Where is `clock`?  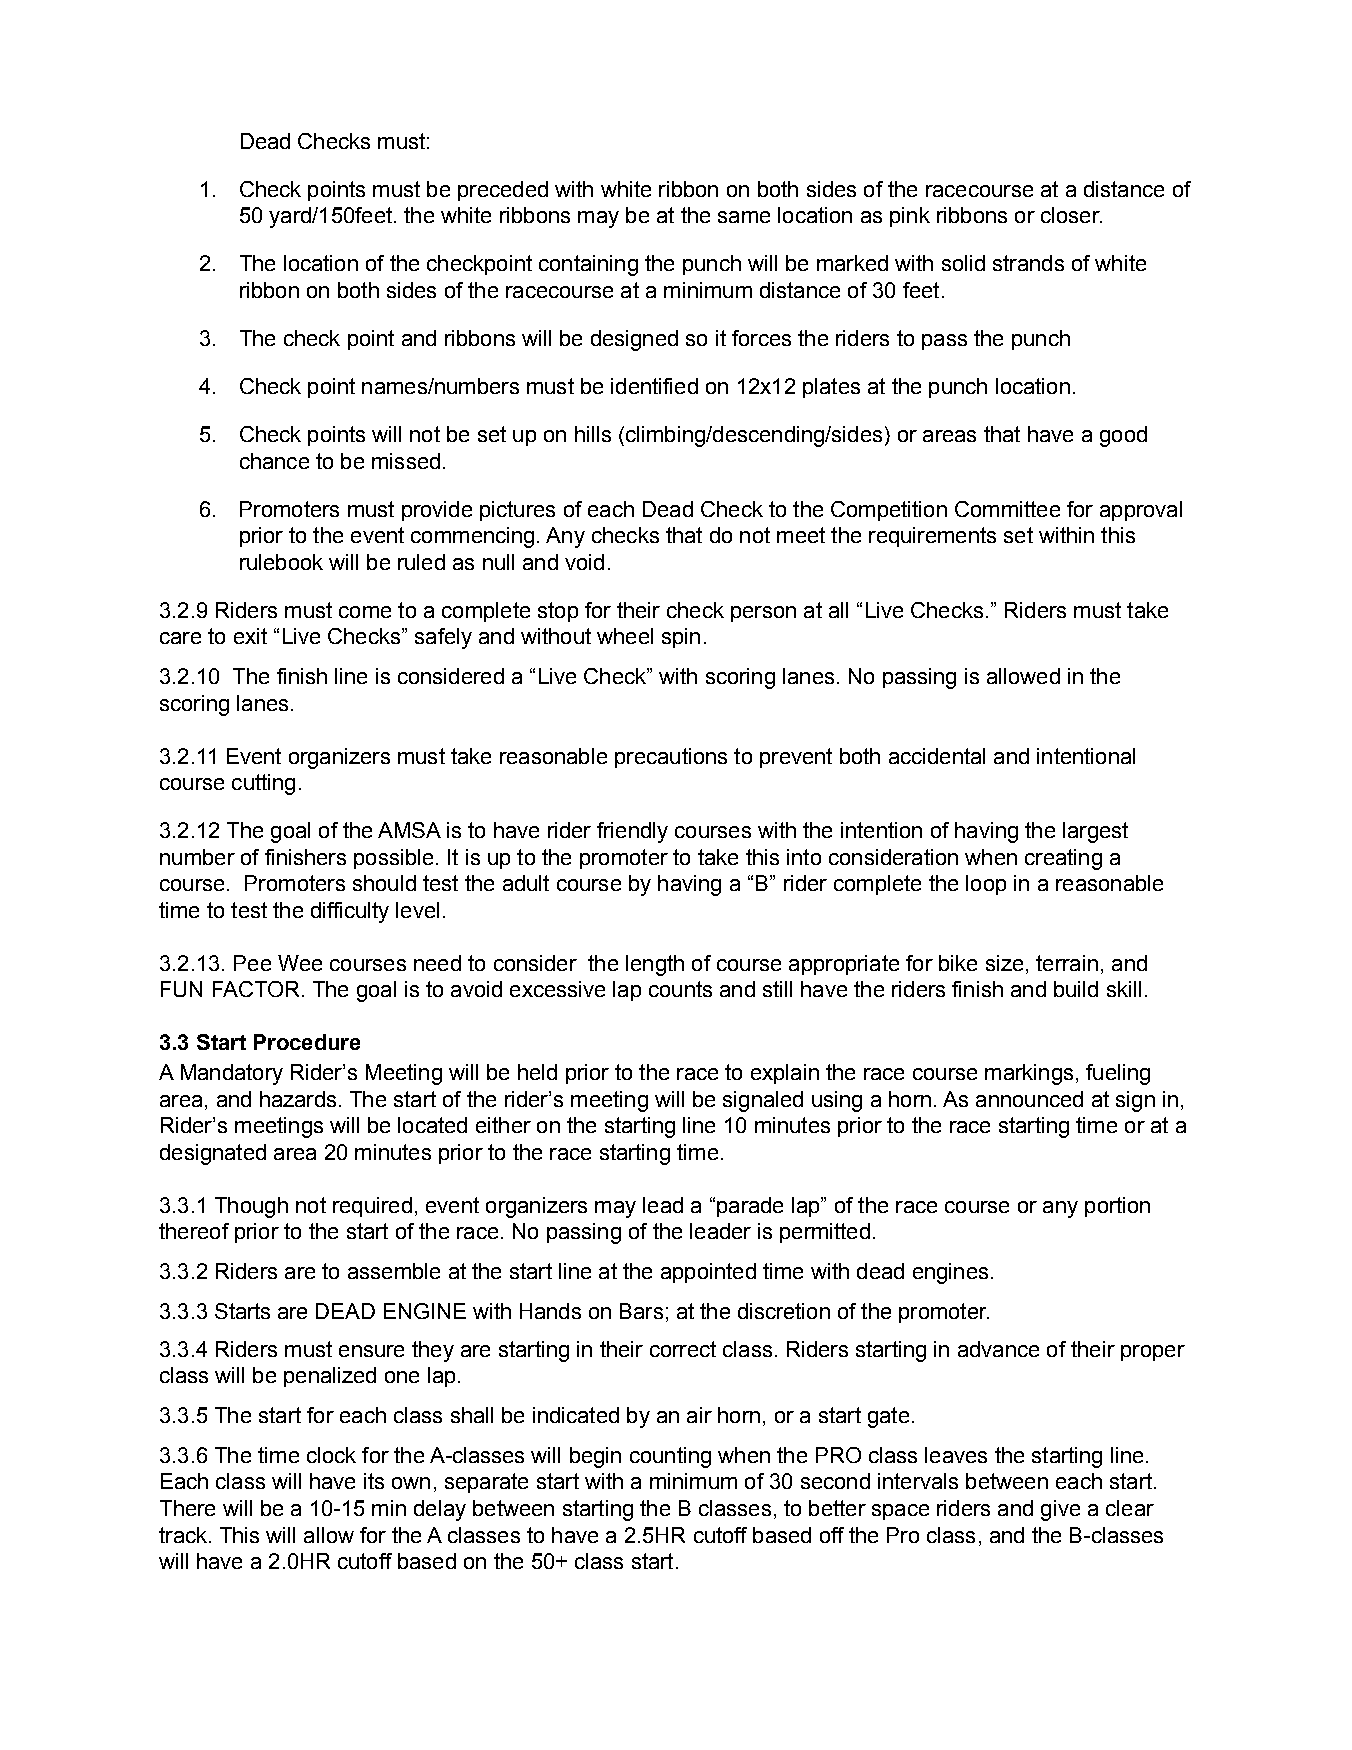 clock is located at coordinates (331, 1455).
